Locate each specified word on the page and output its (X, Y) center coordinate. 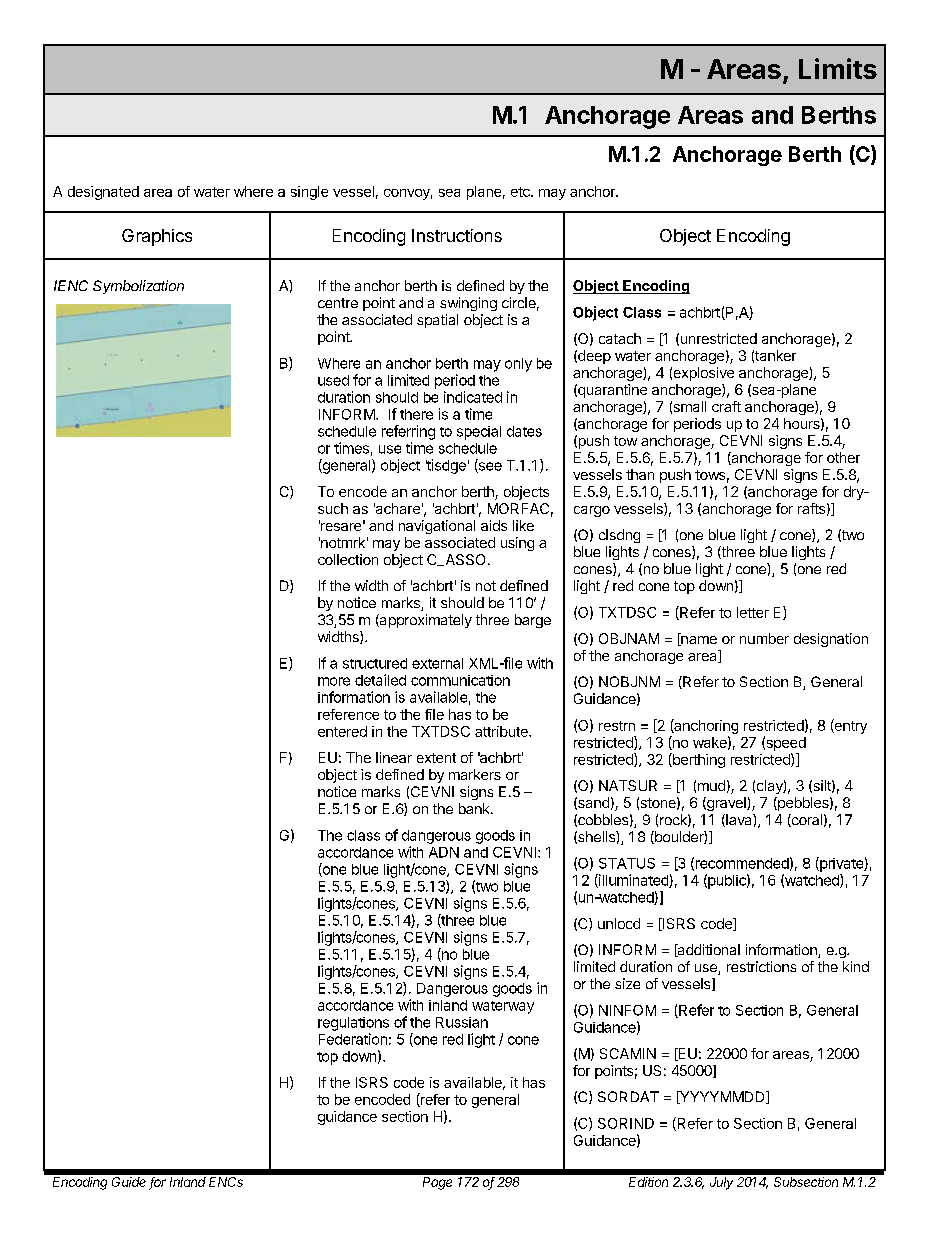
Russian (462, 1022)
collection (348, 559)
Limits (838, 68)
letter (753, 612)
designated (103, 193)
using (517, 544)
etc (521, 192)
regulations (353, 1024)
